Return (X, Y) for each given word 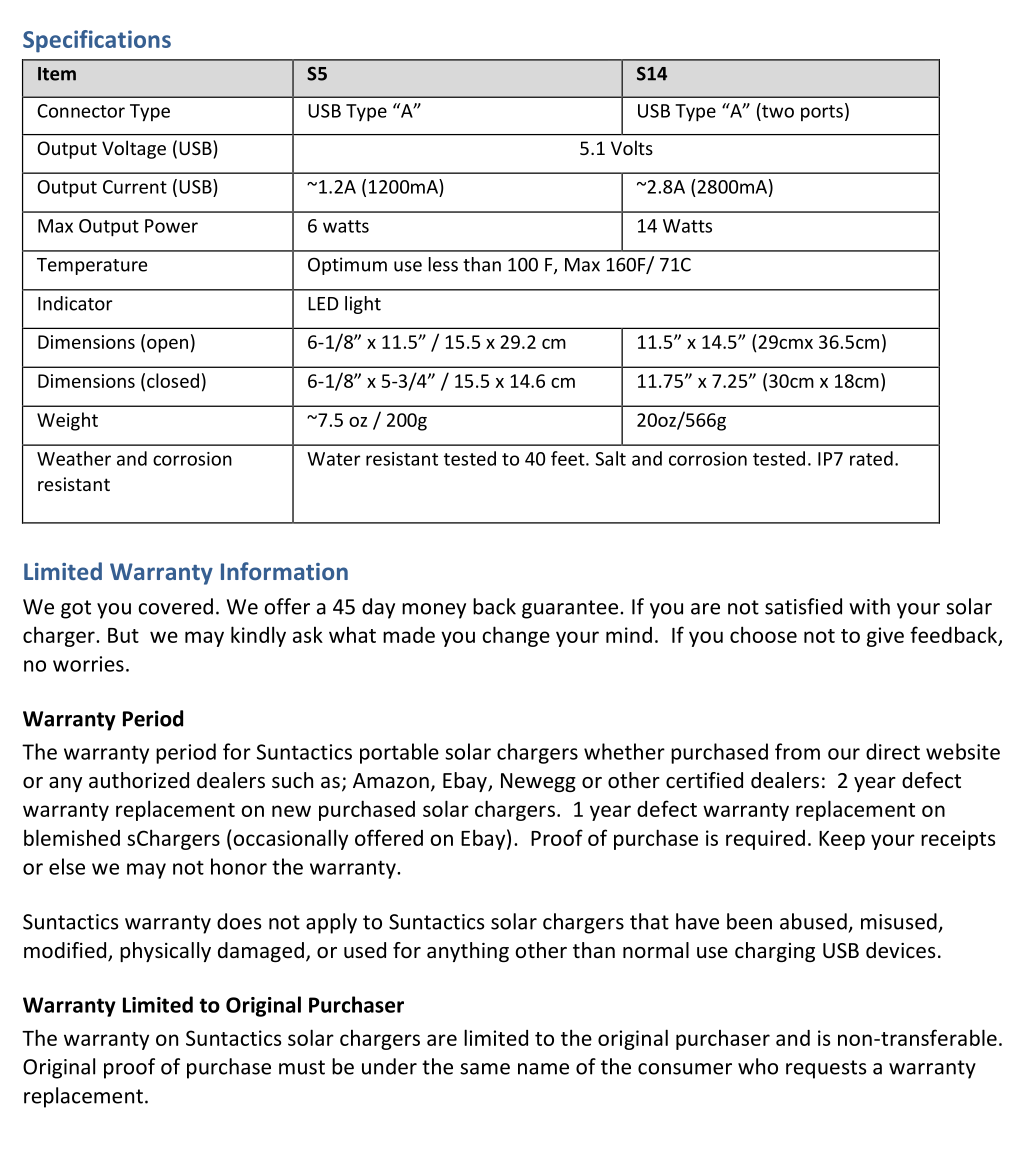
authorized (139, 780)
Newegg (538, 782)
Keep (842, 840)
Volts (632, 147)
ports (822, 113)
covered (175, 606)
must (302, 1067)
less (443, 264)
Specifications (97, 41)
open (167, 346)
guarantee (570, 609)
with (869, 606)
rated (871, 458)
